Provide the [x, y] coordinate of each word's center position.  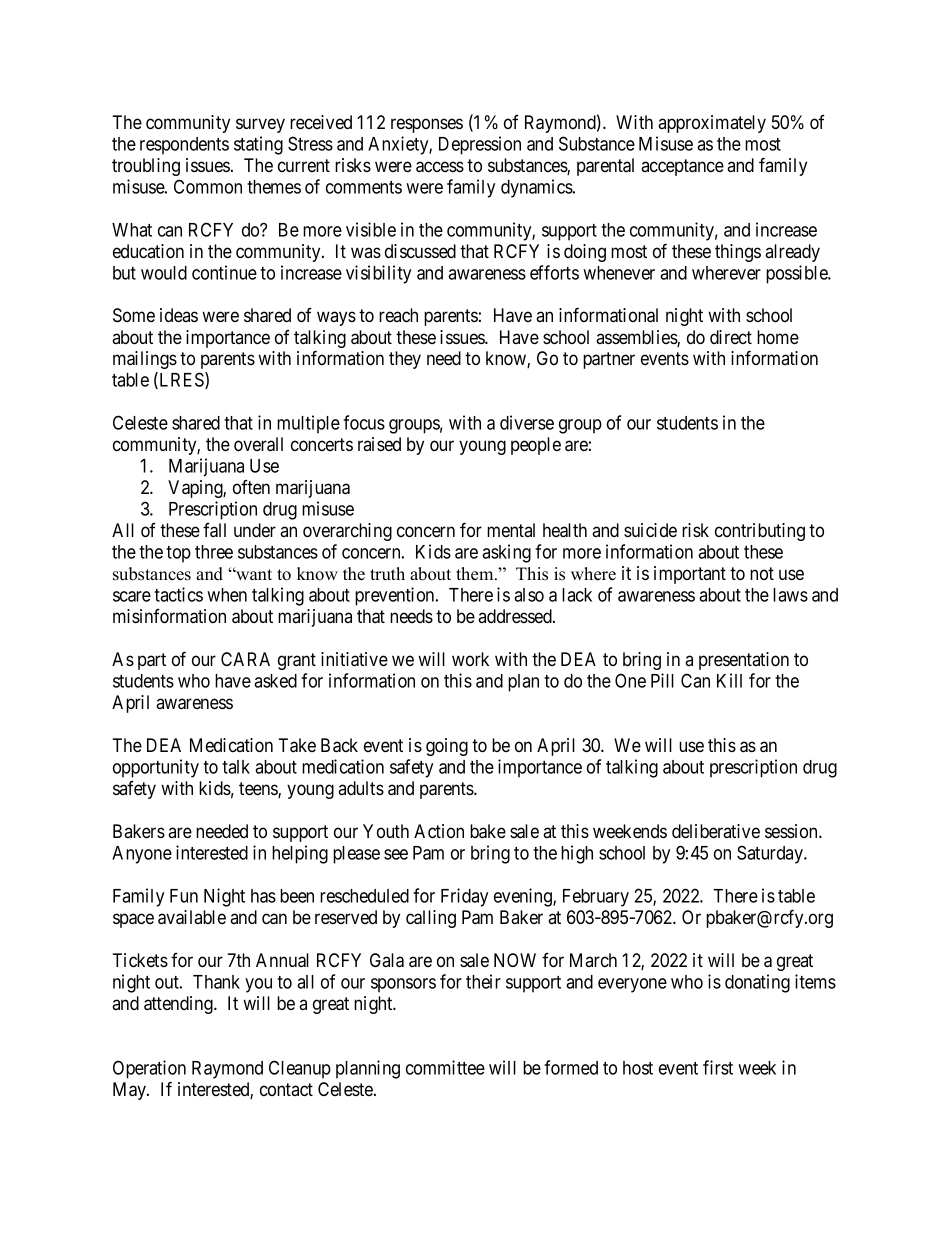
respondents [184, 146]
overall [258, 444]
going [447, 747]
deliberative [716, 831]
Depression [480, 145]
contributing [760, 532]
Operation [149, 1069]
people [536, 446]
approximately [712, 124]
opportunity [156, 768]
